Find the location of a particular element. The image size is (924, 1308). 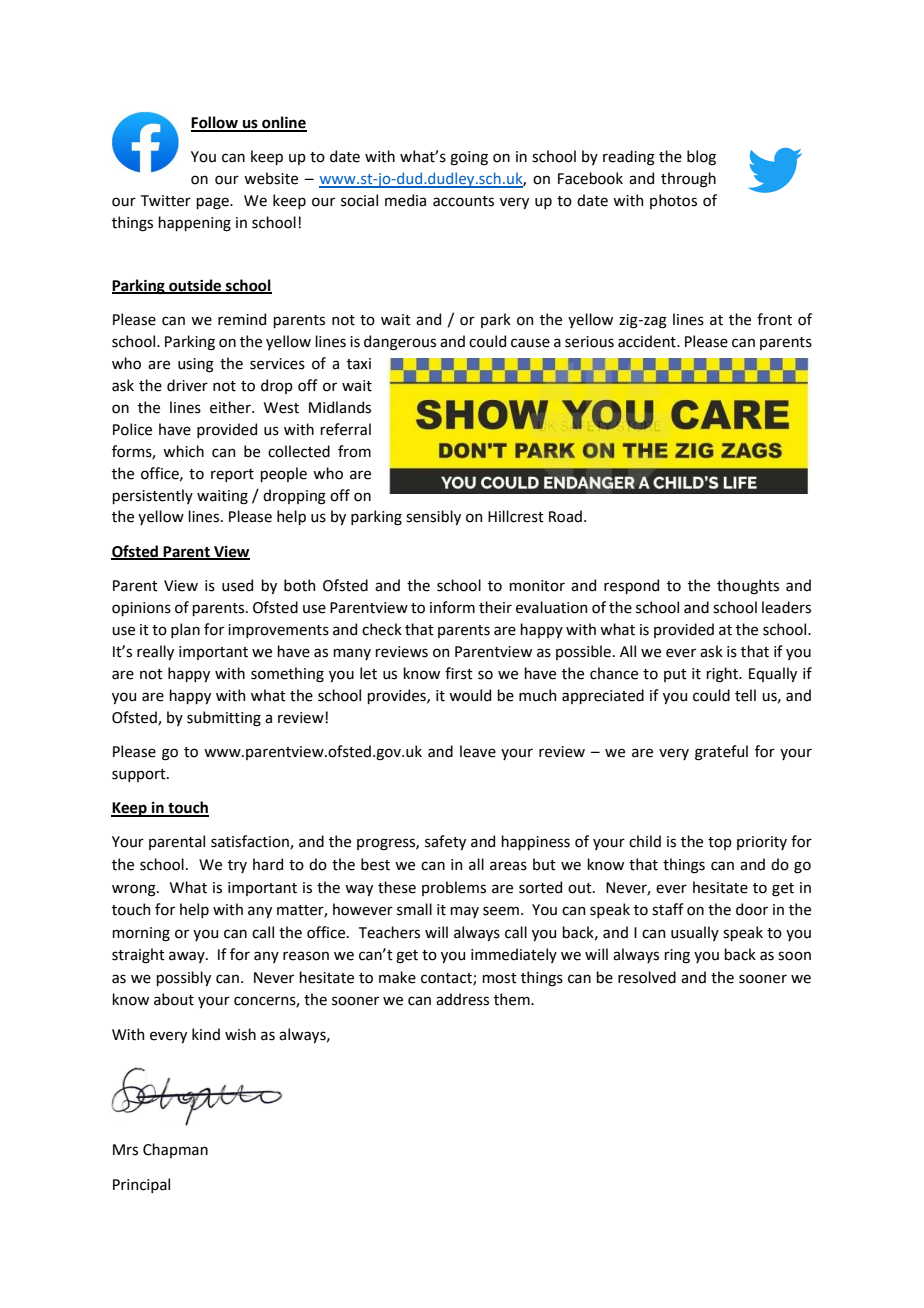

address is located at coordinates (462, 999).
